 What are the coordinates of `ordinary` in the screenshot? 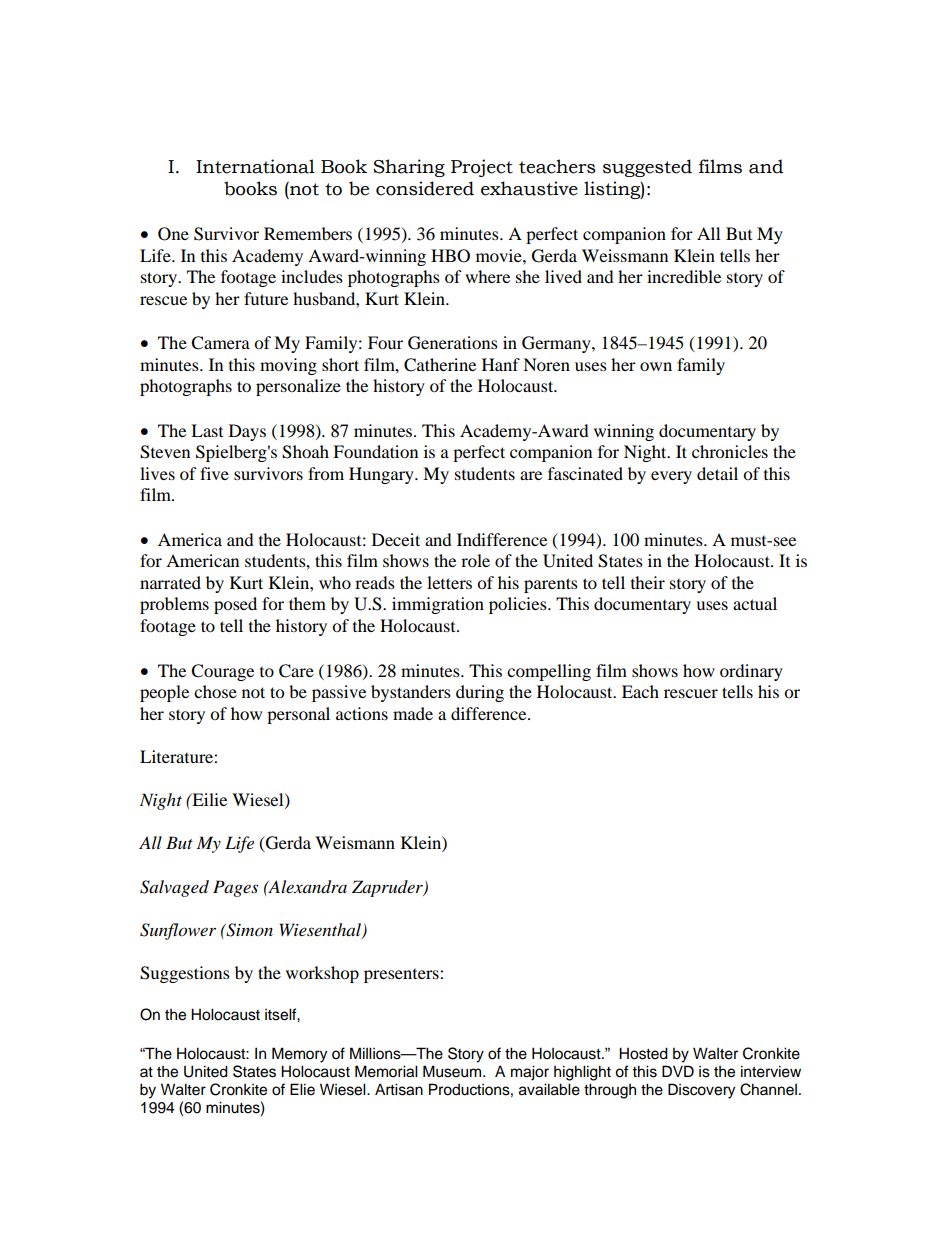 It's located at (751, 672).
